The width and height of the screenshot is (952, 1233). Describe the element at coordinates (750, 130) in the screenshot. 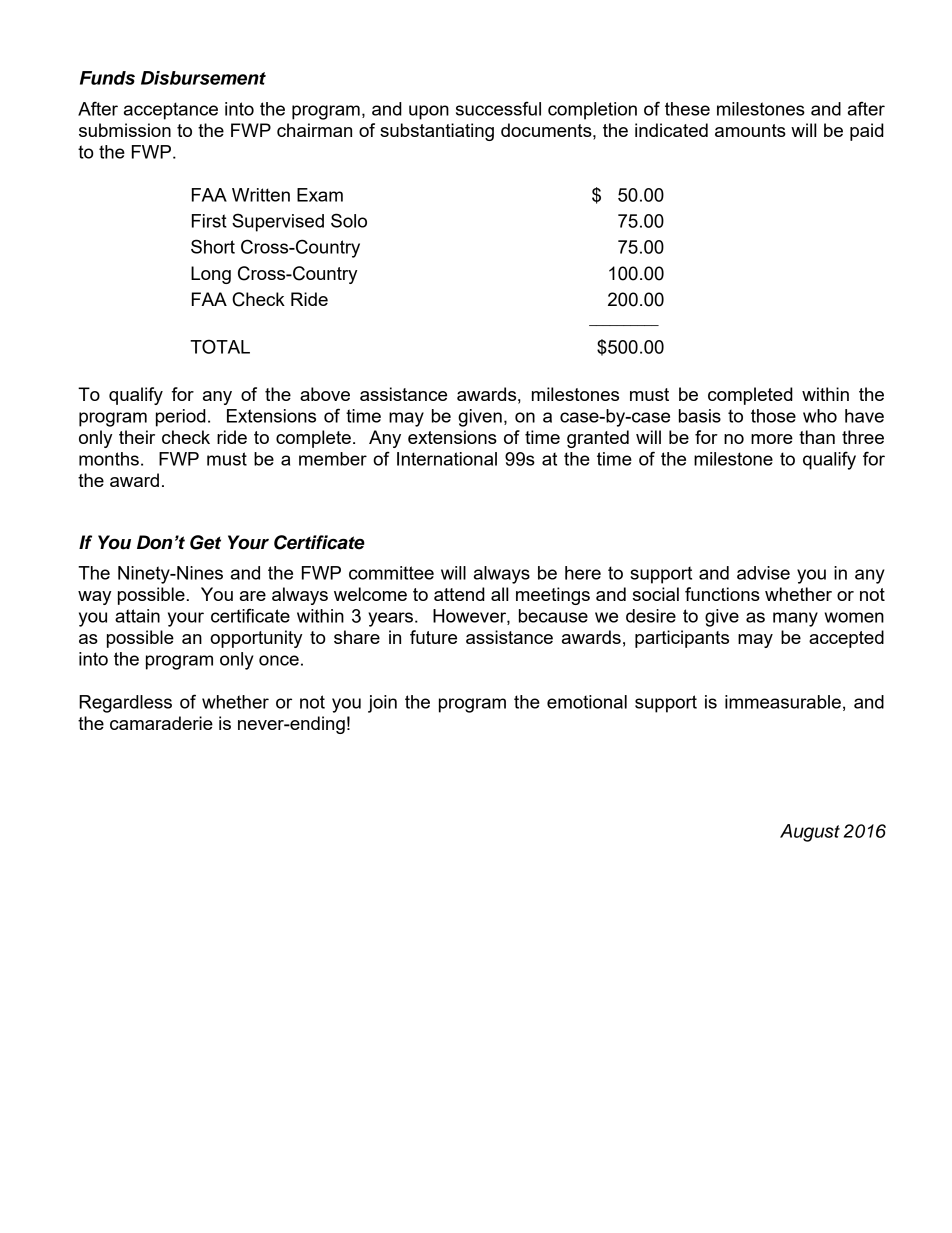

I see `amounts` at that location.
